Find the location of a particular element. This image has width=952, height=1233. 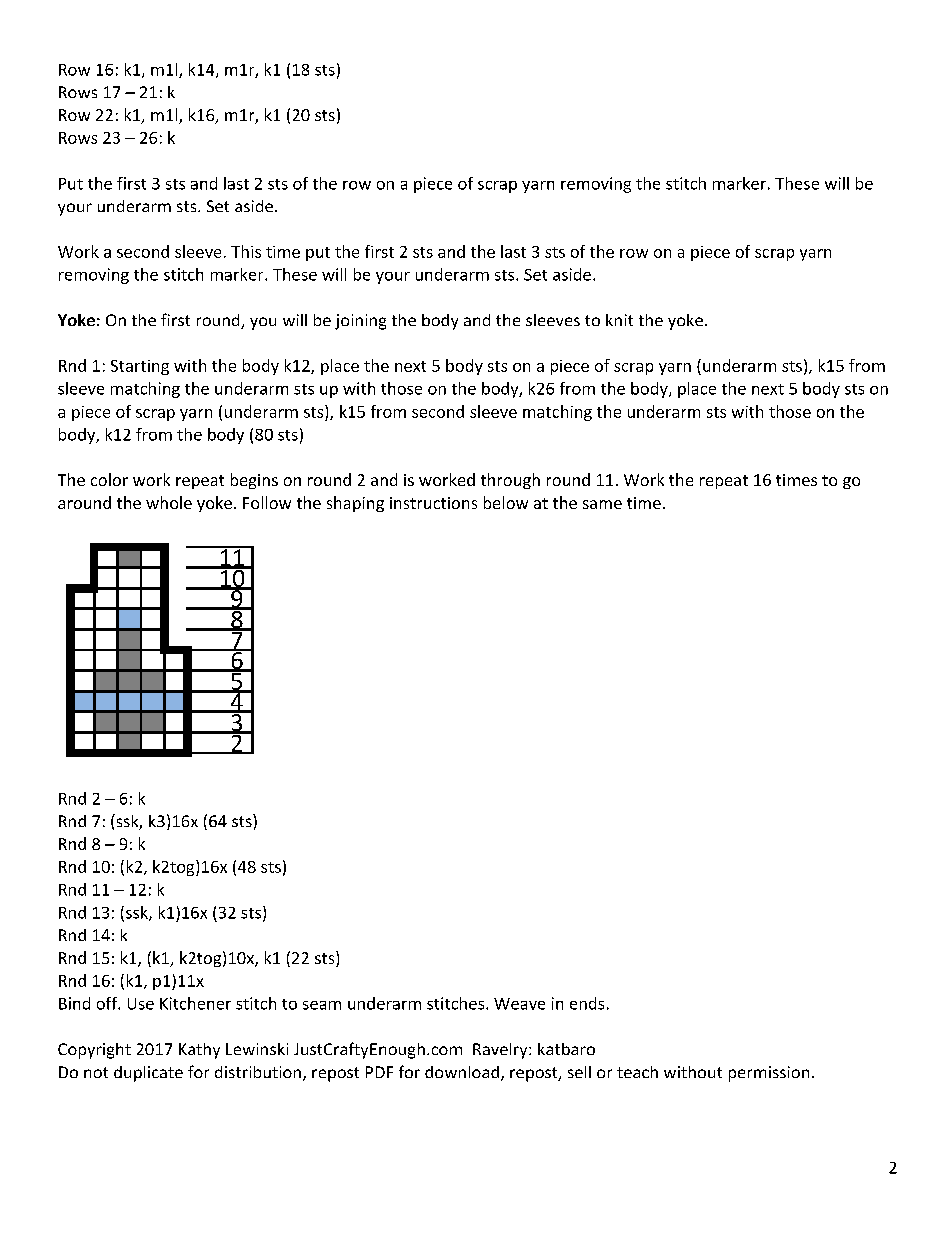

whole is located at coordinates (169, 502).
